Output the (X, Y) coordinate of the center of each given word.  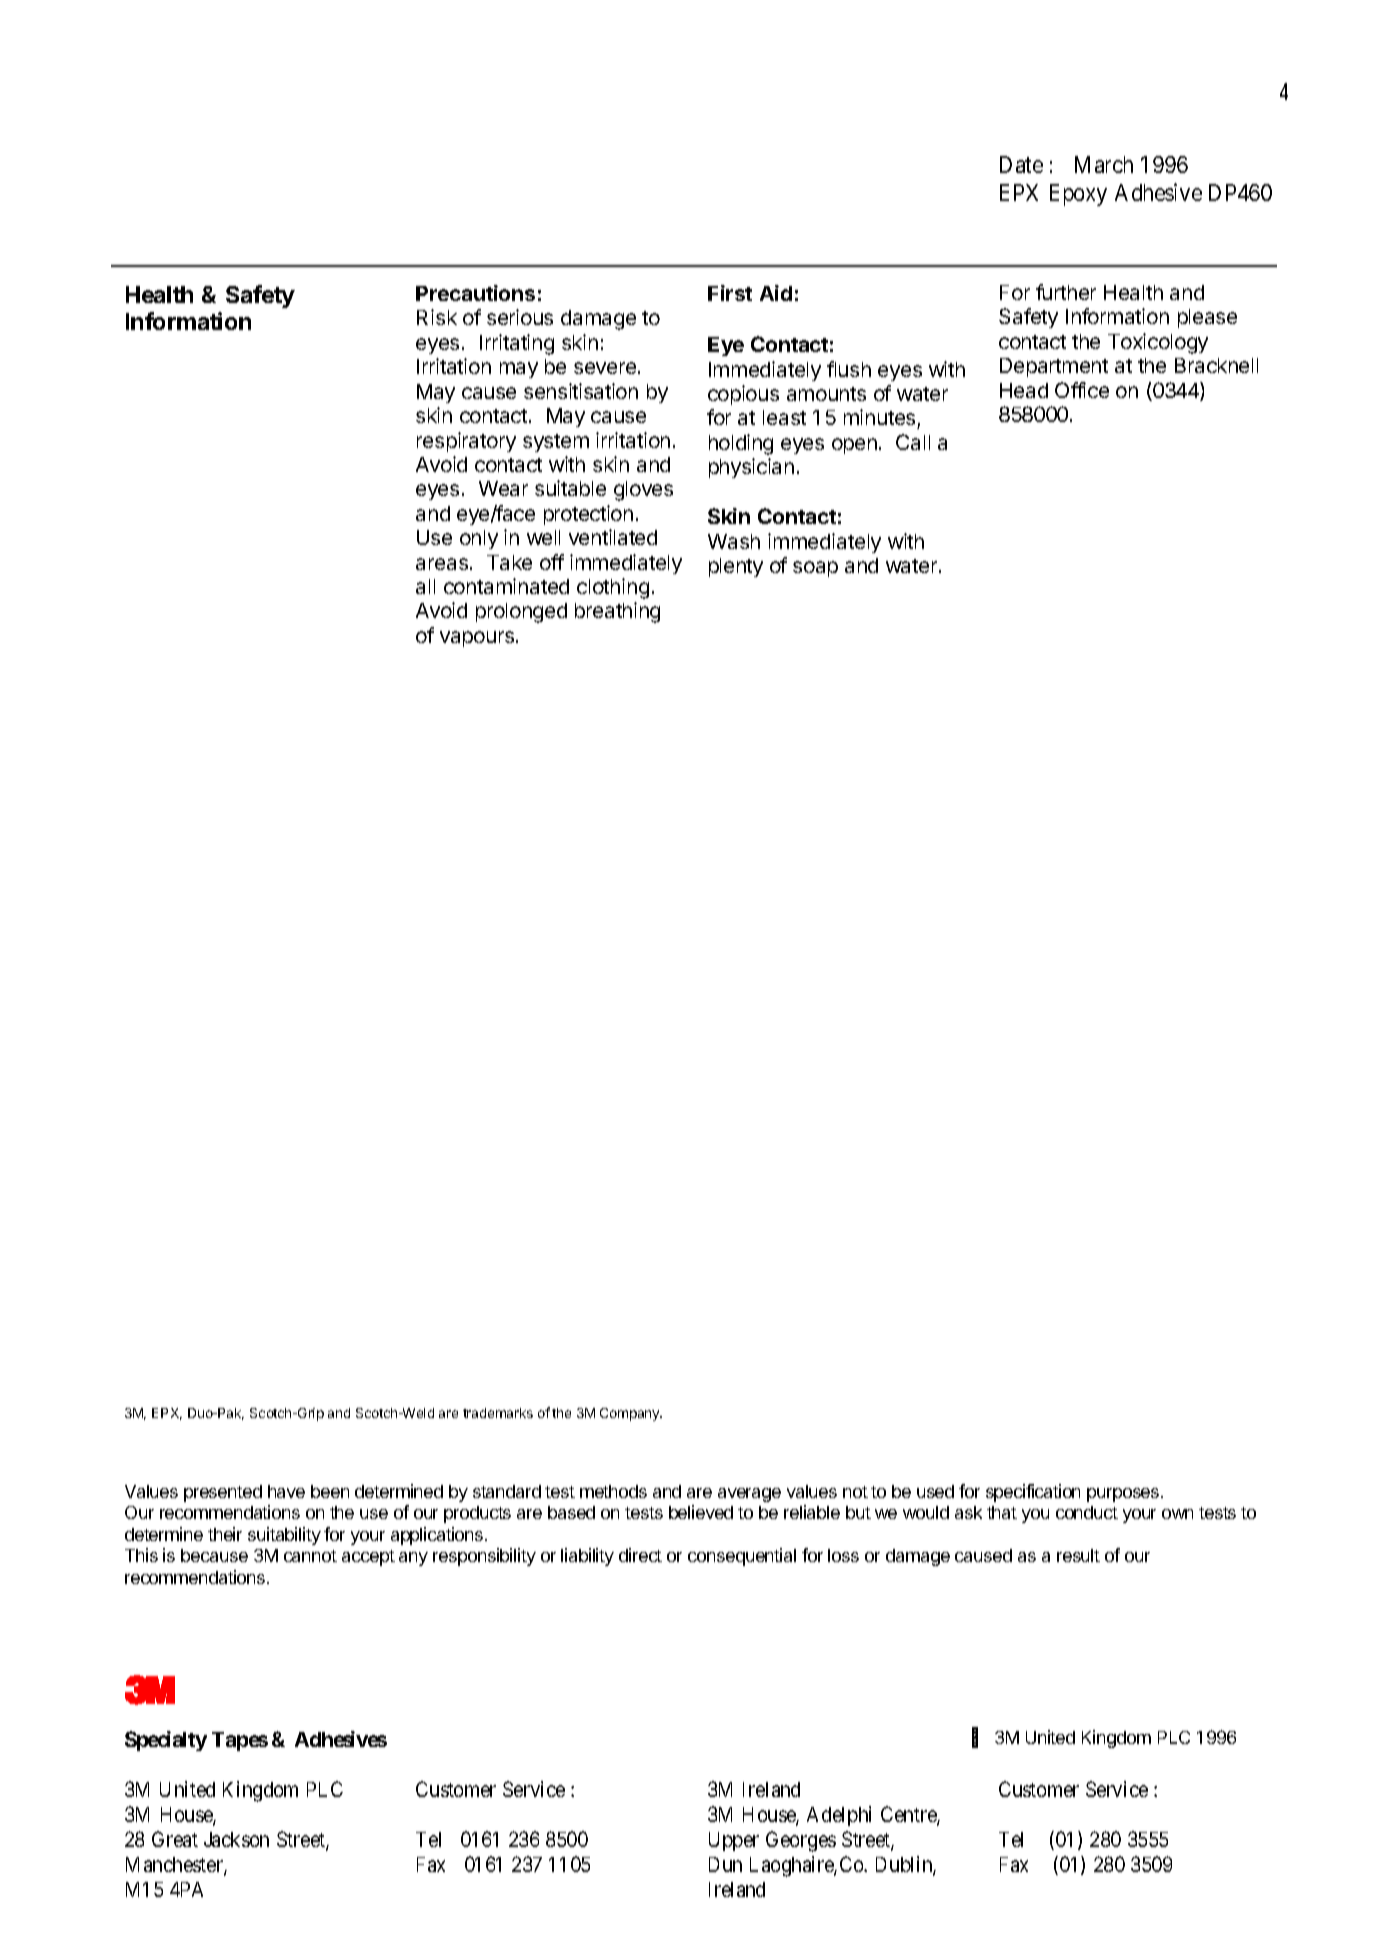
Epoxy (1078, 195)
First (730, 293)
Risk (437, 317)
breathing (617, 612)
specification (1033, 1493)
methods (613, 1491)
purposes (1124, 1495)
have (286, 1491)
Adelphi (839, 1816)
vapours (477, 639)
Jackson (236, 1839)
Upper (734, 1841)
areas (442, 564)
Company (631, 1414)
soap (815, 569)
